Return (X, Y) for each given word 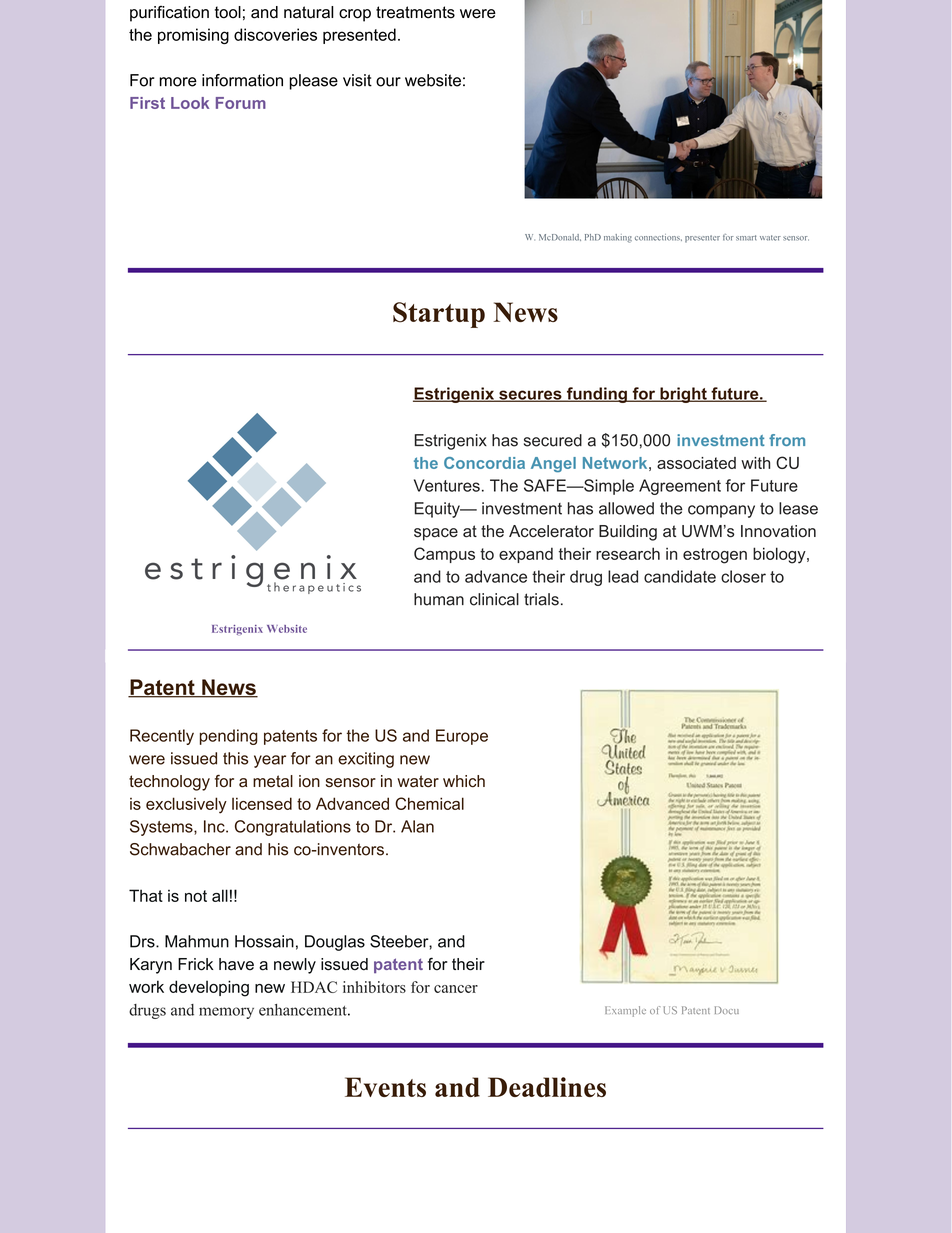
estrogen (715, 556)
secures (530, 396)
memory (226, 1013)
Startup (439, 315)
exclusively (186, 805)
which (464, 781)
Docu (727, 1010)
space (436, 534)
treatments (415, 12)
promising (193, 36)
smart (746, 238)
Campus (444, 555)
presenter (702, 239)
